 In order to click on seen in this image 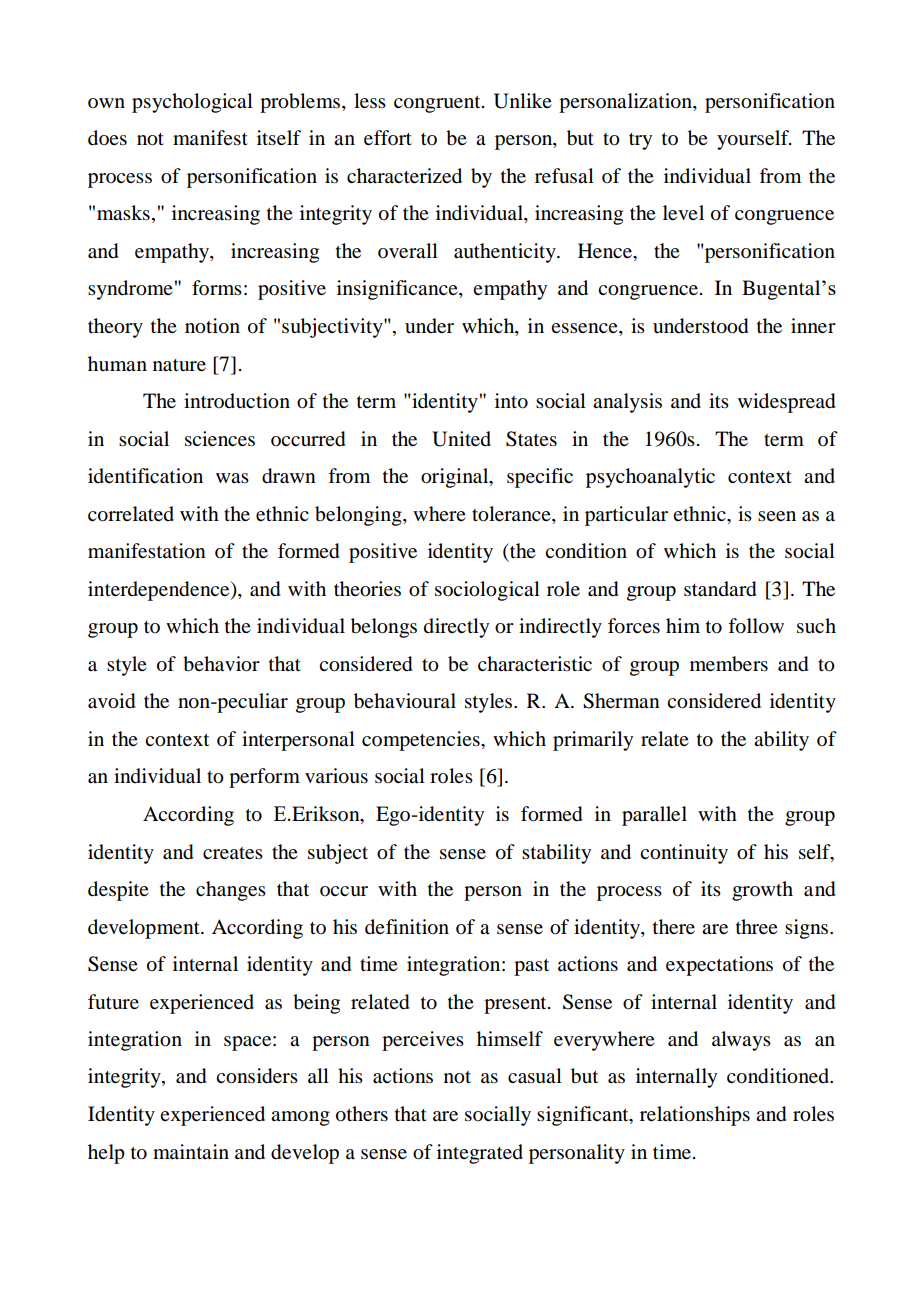, I will do `click(777, 516)`.
